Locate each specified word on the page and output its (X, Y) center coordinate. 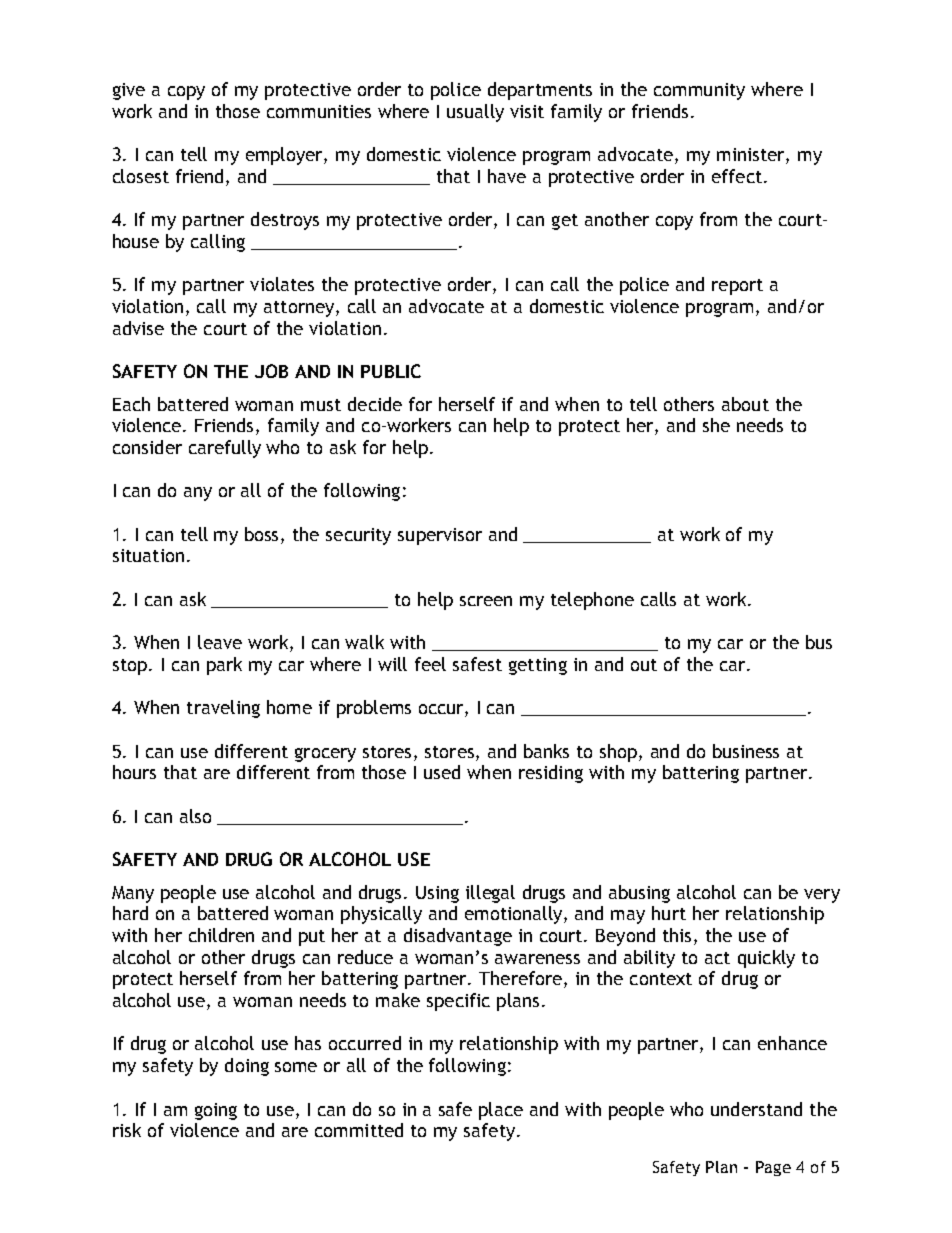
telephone (592, 601)
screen (486, 601)
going (216, 1111)
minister (752, 156)
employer (285, 156)
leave (220, 642)
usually (475, 113)
